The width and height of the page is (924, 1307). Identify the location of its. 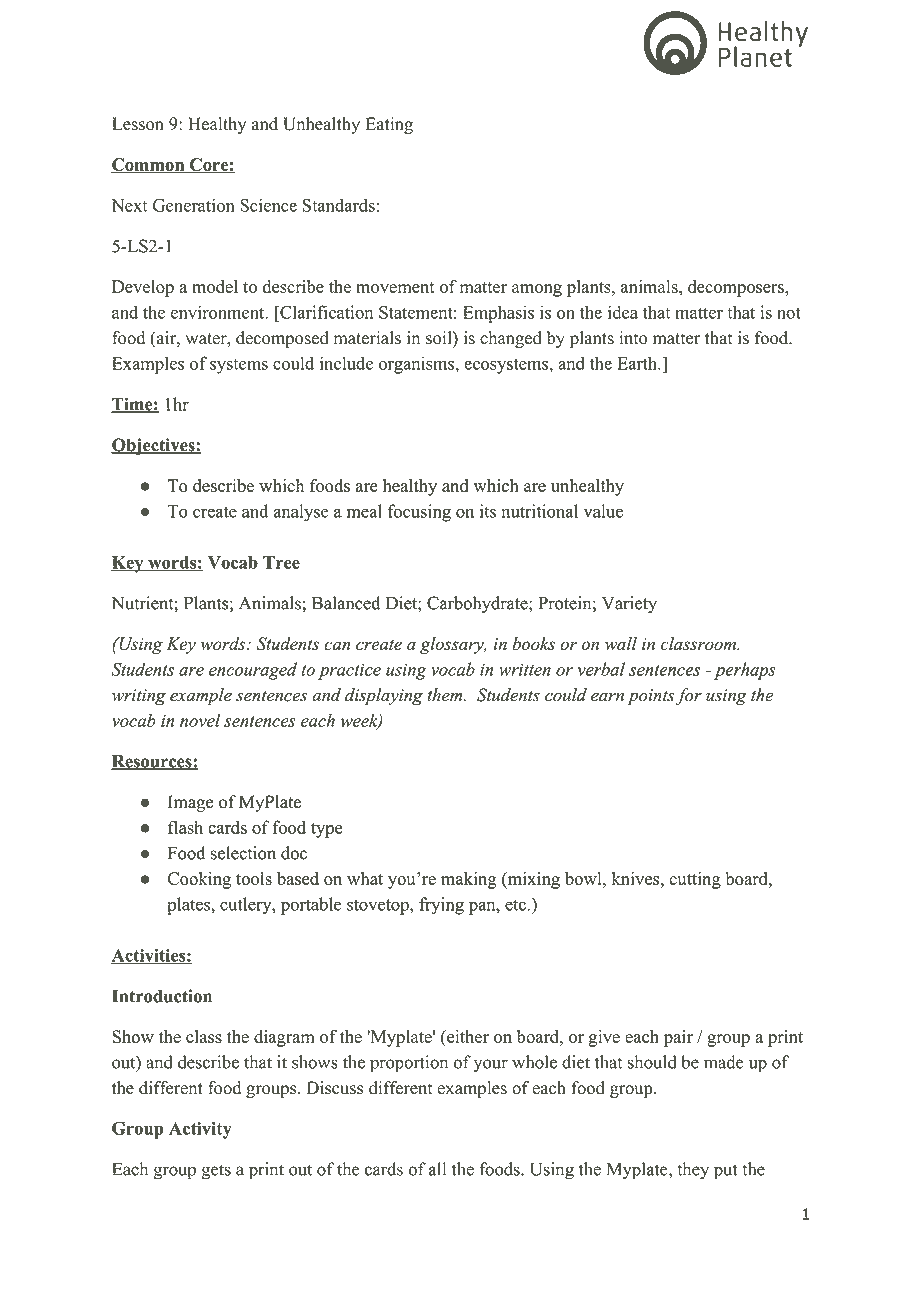
(488, 511).
